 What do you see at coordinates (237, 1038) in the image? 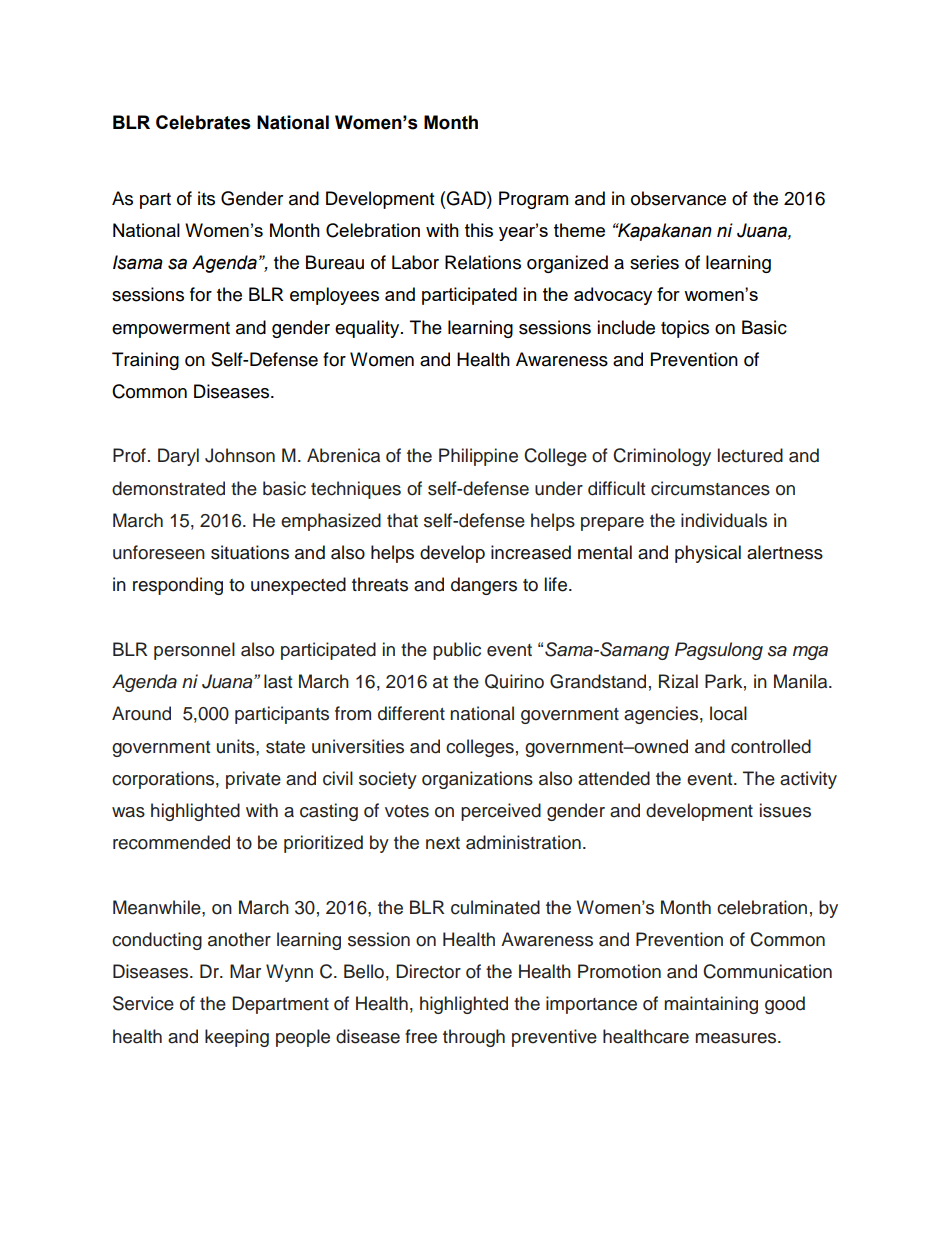
I see `keeping` at bounding box center [237, 1038].
